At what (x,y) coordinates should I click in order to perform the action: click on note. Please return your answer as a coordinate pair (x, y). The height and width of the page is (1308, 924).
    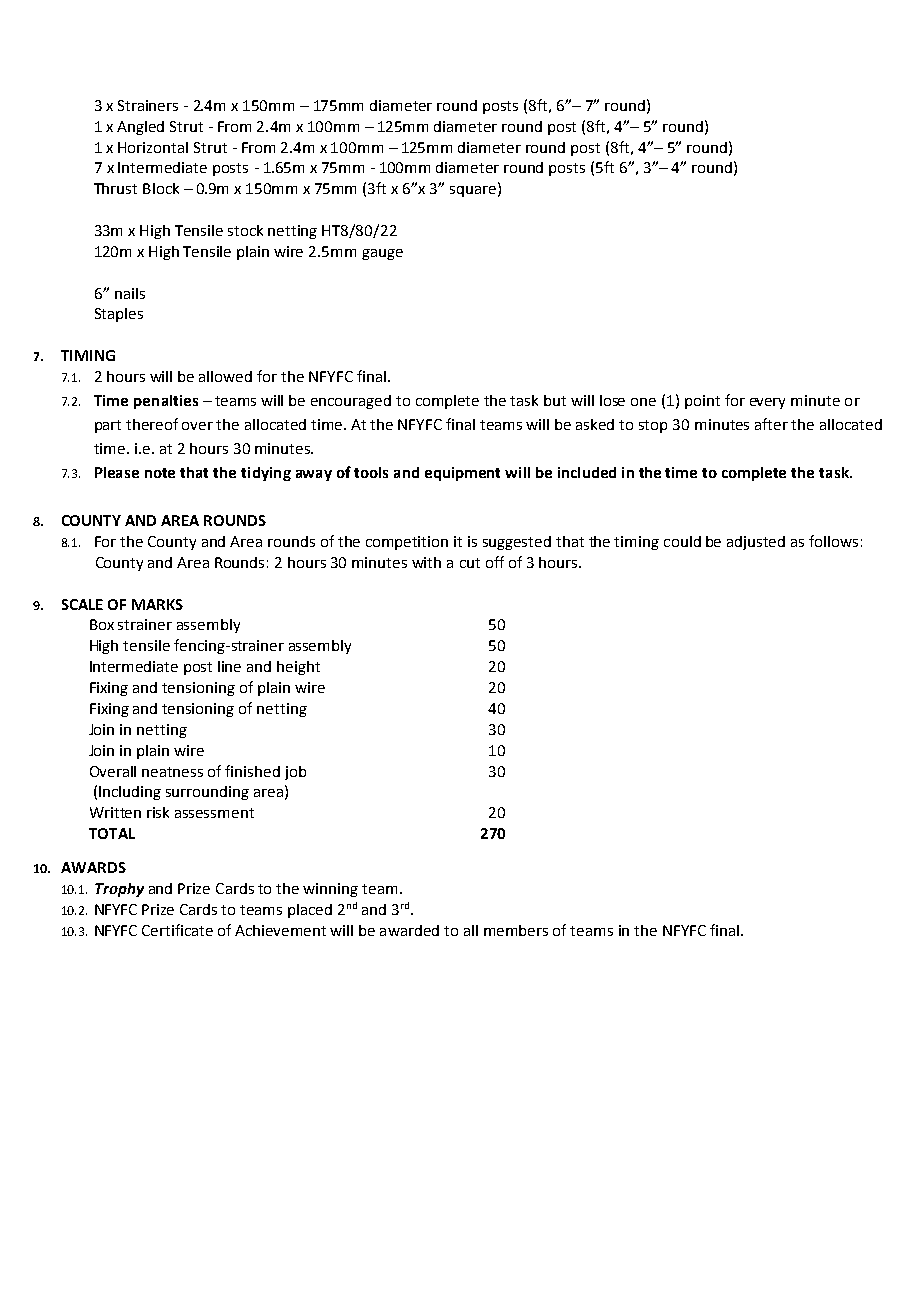
    Looking at the image, I should click on (160, 473).
